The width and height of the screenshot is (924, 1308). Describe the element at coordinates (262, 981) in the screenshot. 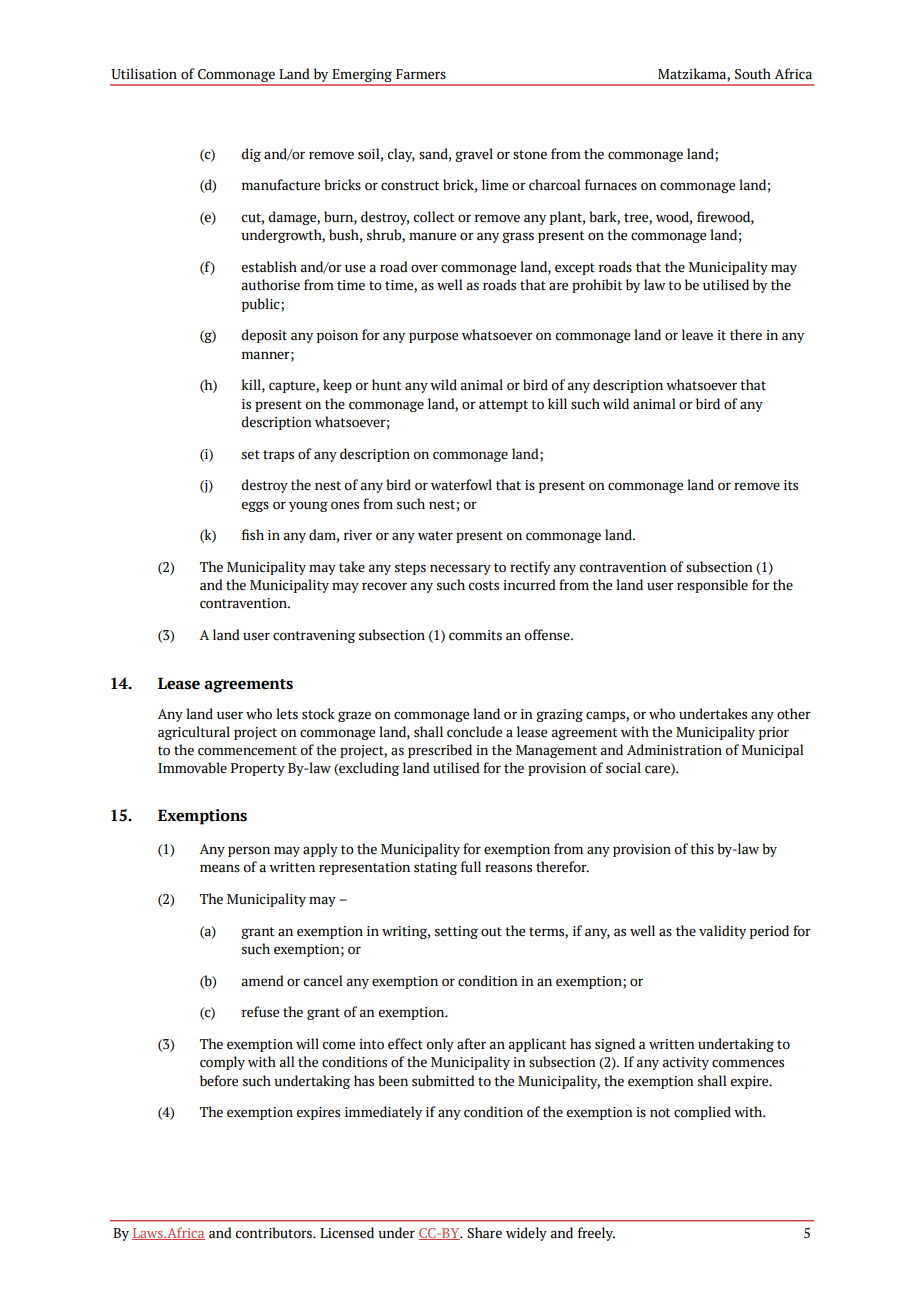

I see `amend` at that location.
